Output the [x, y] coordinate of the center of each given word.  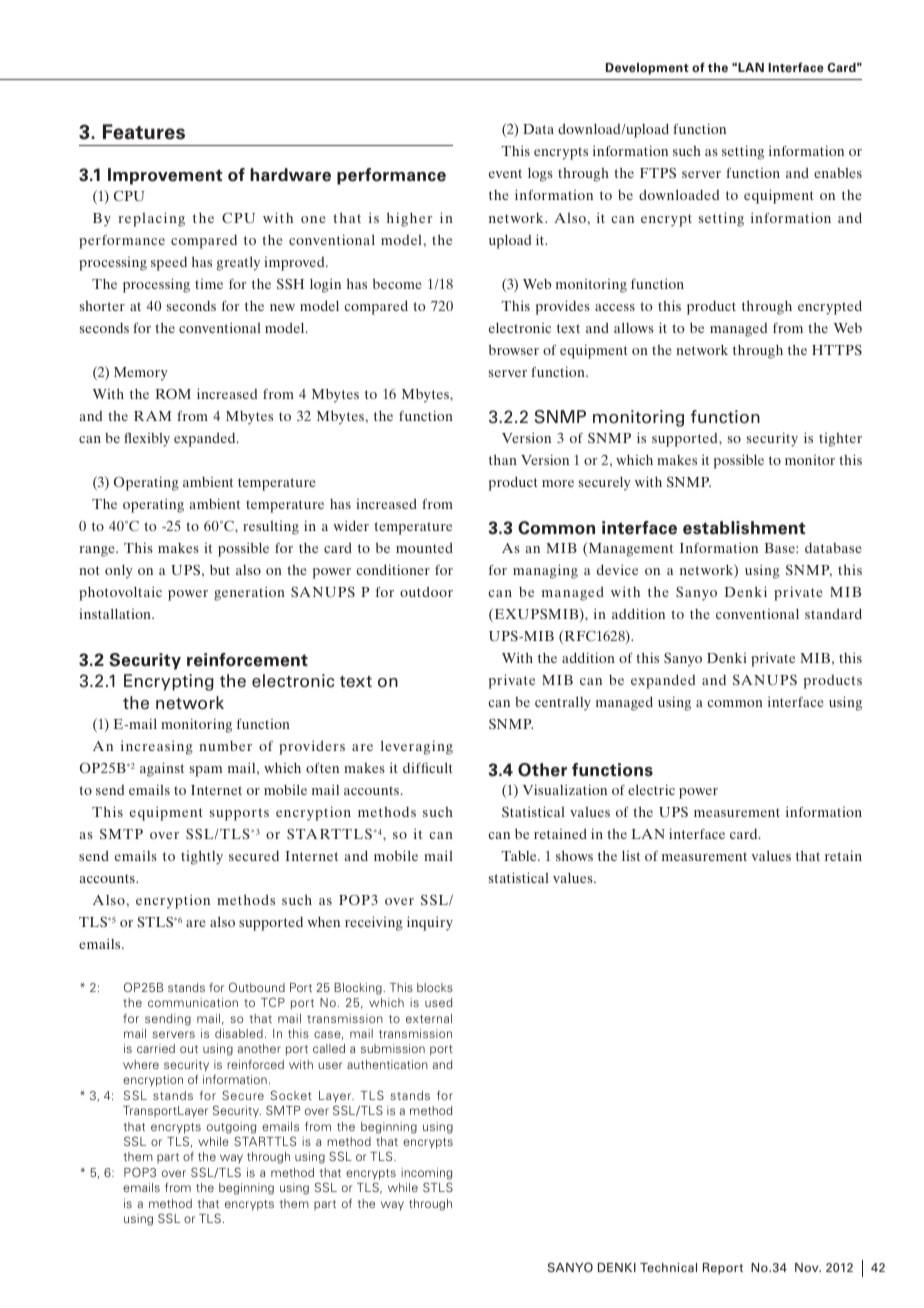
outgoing [231, 1128]
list [631, 856]
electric [651, 789]
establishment [744, 528]
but [220, 569]
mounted [424, 547]
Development [647, 69]
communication [193, 1002]
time [209, 284]
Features [144, 132]
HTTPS [837, 350]
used [438, 1002]
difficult [428, 767]
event [505, 173]
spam [206, 771]
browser [514, 349]
